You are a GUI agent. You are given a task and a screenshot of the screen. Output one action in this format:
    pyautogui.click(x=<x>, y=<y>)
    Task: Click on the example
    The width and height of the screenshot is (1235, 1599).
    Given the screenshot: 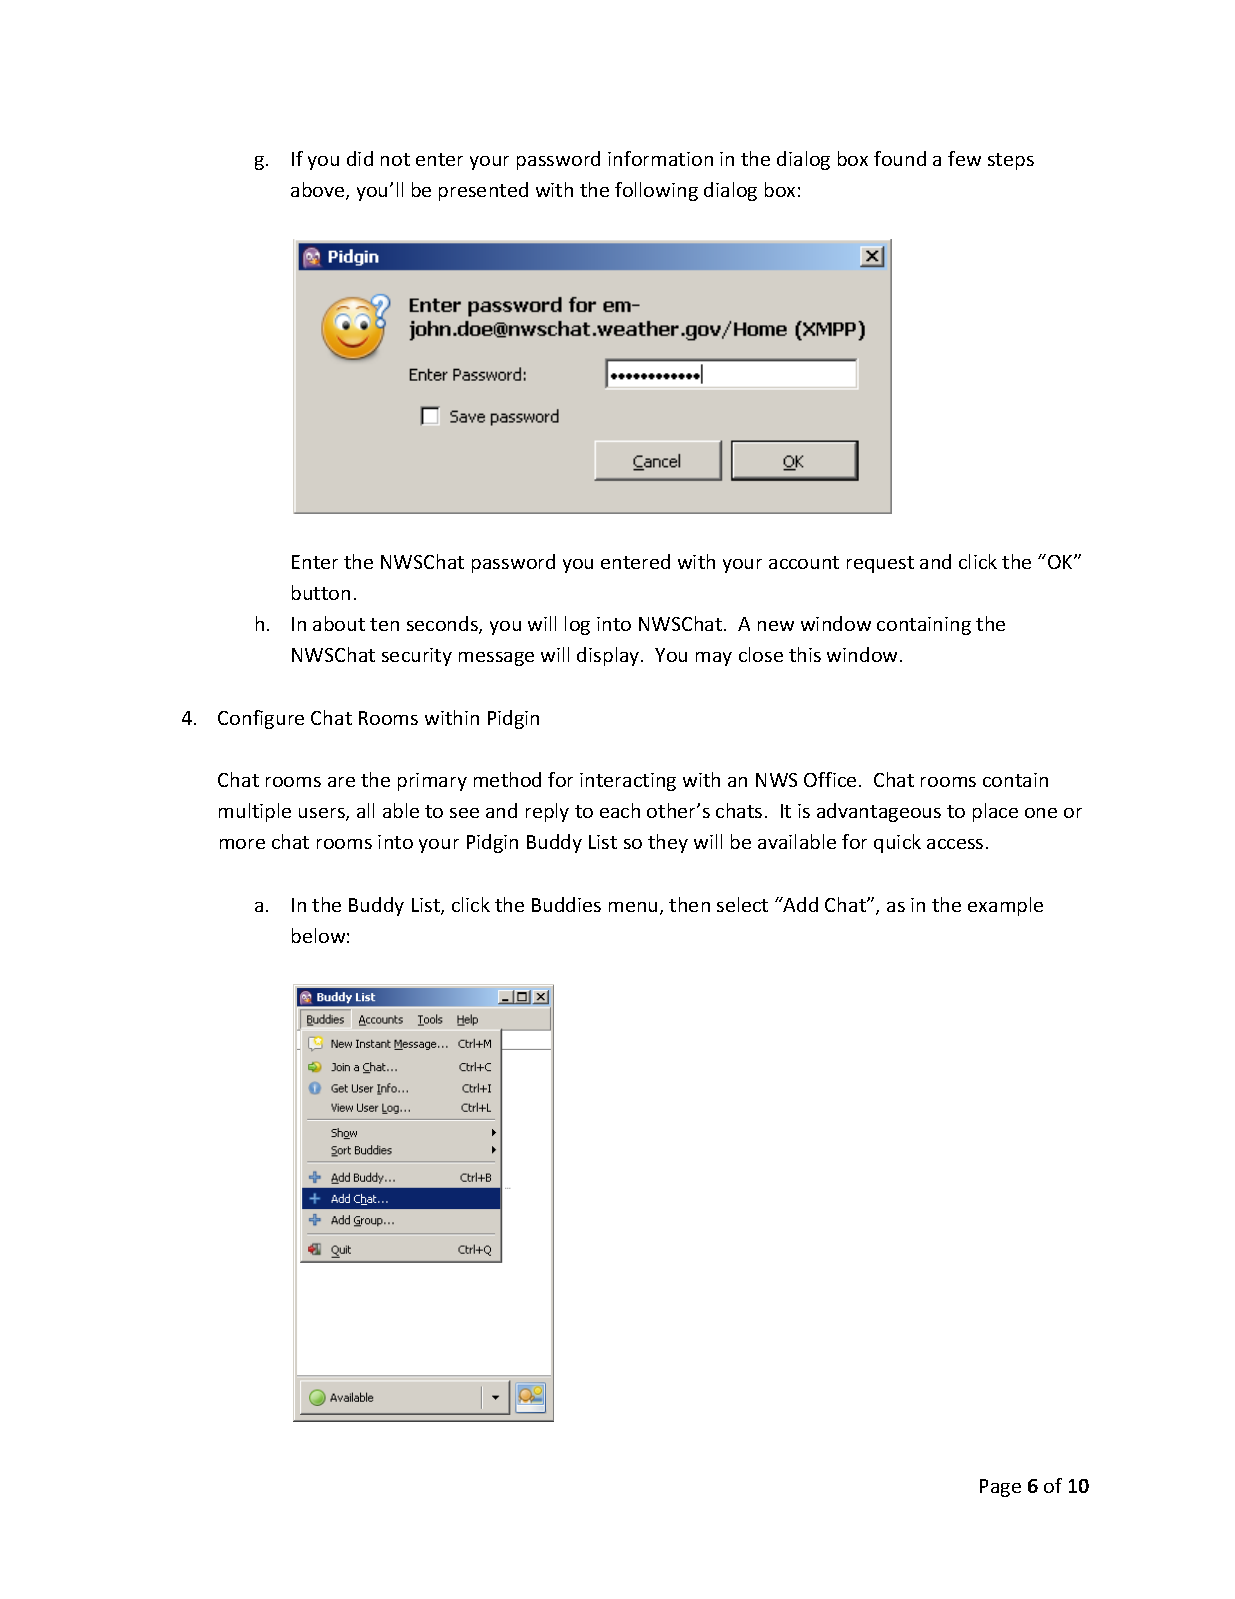 What is the action you would take?
    pyautogui.click(x=1005, y=906)
